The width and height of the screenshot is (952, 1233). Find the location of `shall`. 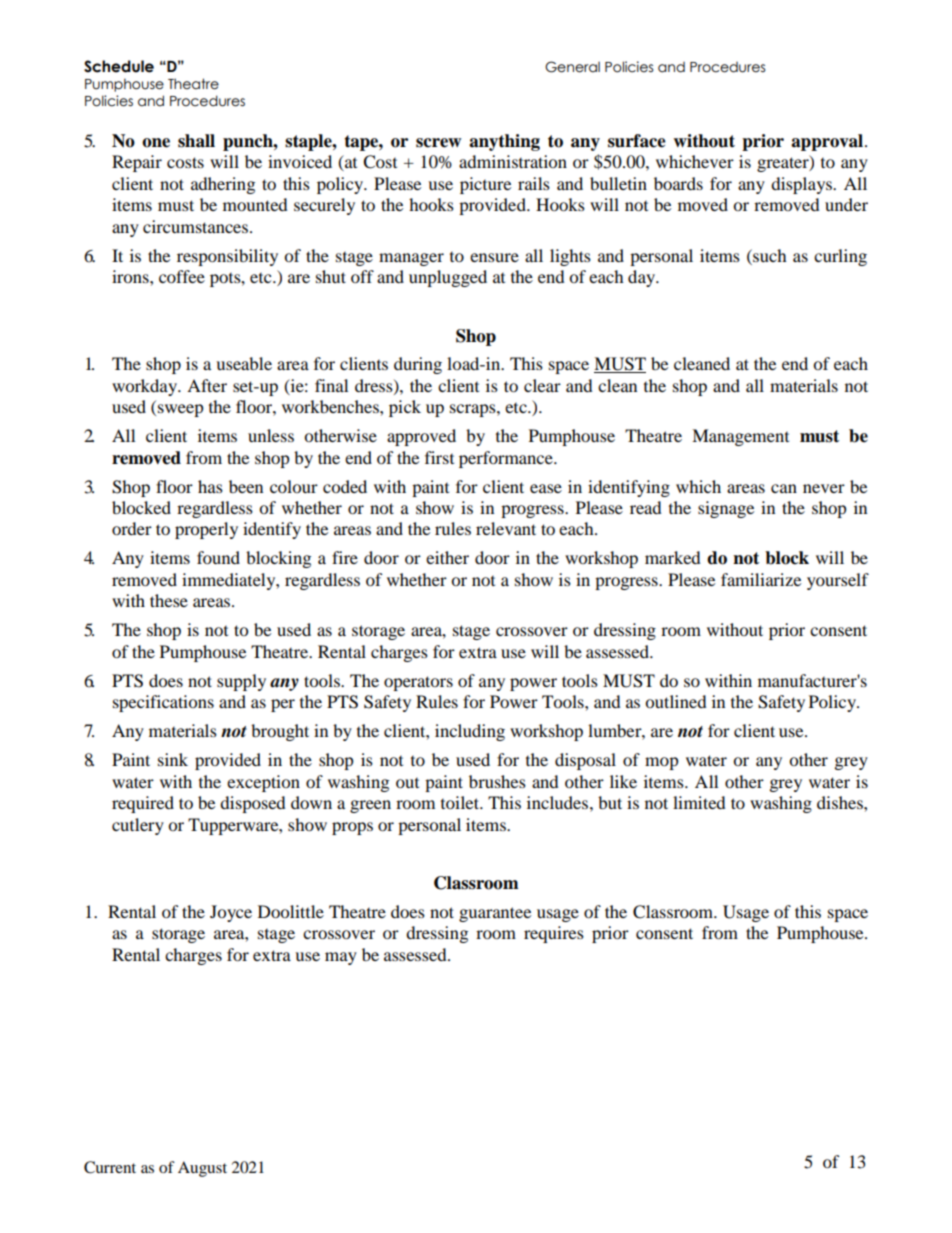

shall is located at coordinates (196, 141).
